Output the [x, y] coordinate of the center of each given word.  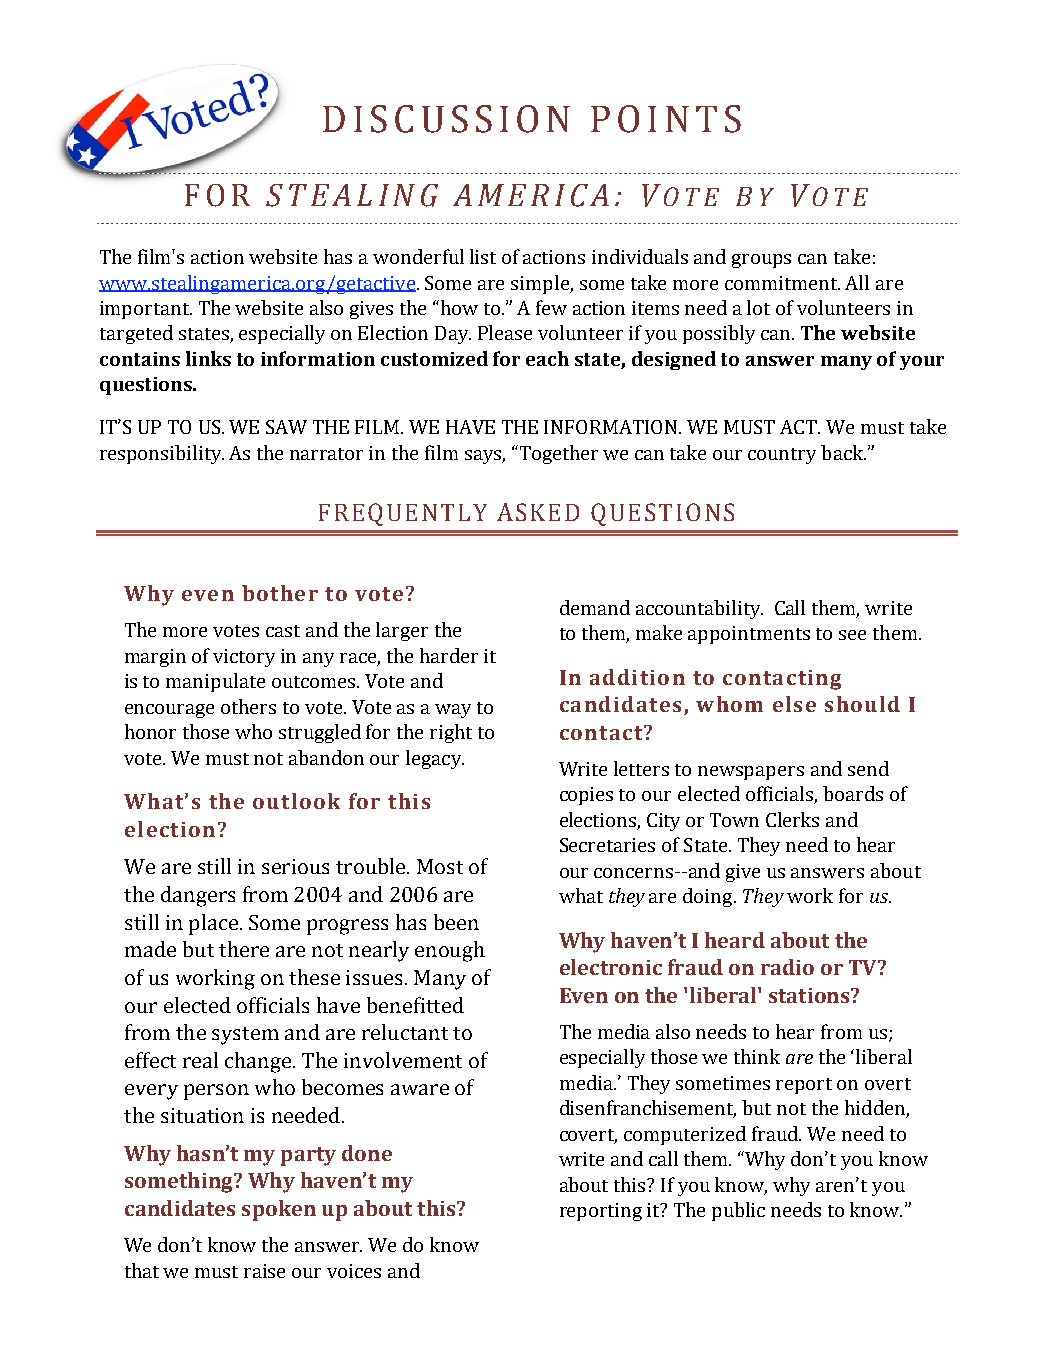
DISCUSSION [446, 119]
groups [761, 261]
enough [450, 951]
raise [264, 1271]
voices [354, 1271]
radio [787, 967]
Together [557, 454]
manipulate [215, 682]
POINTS [666, 119]
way [453, 711]
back [843, 452]
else [794, 704]
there [244, 949]
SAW [286, 427]
